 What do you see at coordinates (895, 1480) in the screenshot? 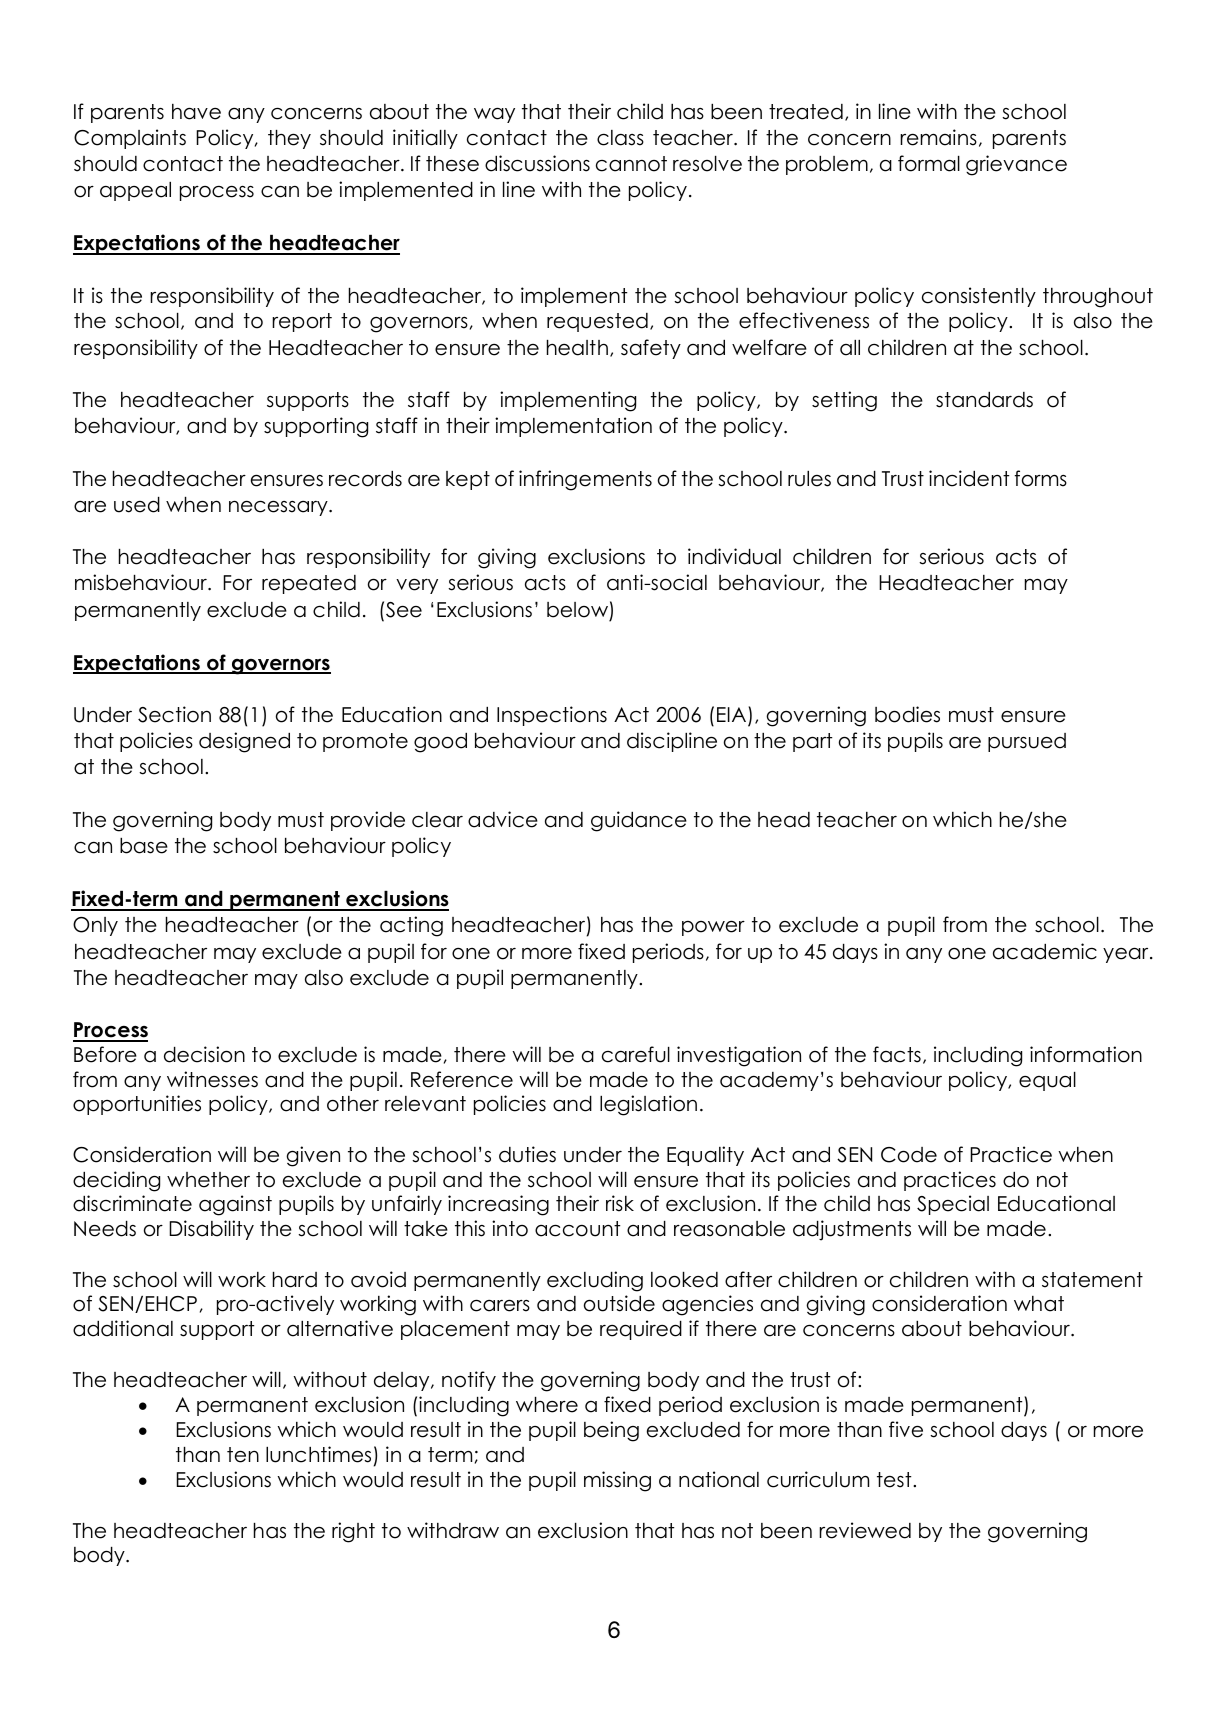
I see `test` at bounding box center [895, 1480].
